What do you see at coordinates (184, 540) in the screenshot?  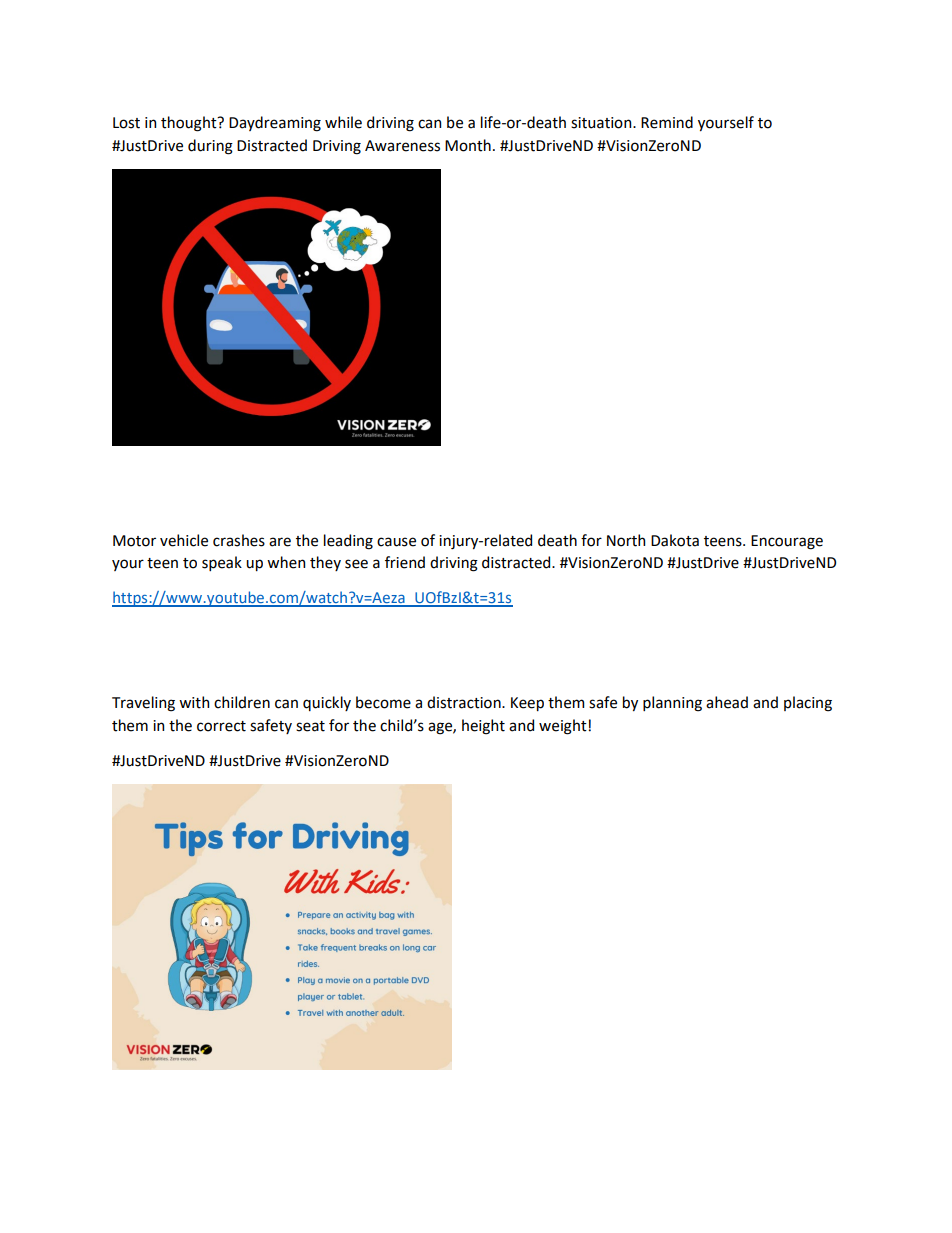 I see `vehicle` at bounding box center [184, 540].
